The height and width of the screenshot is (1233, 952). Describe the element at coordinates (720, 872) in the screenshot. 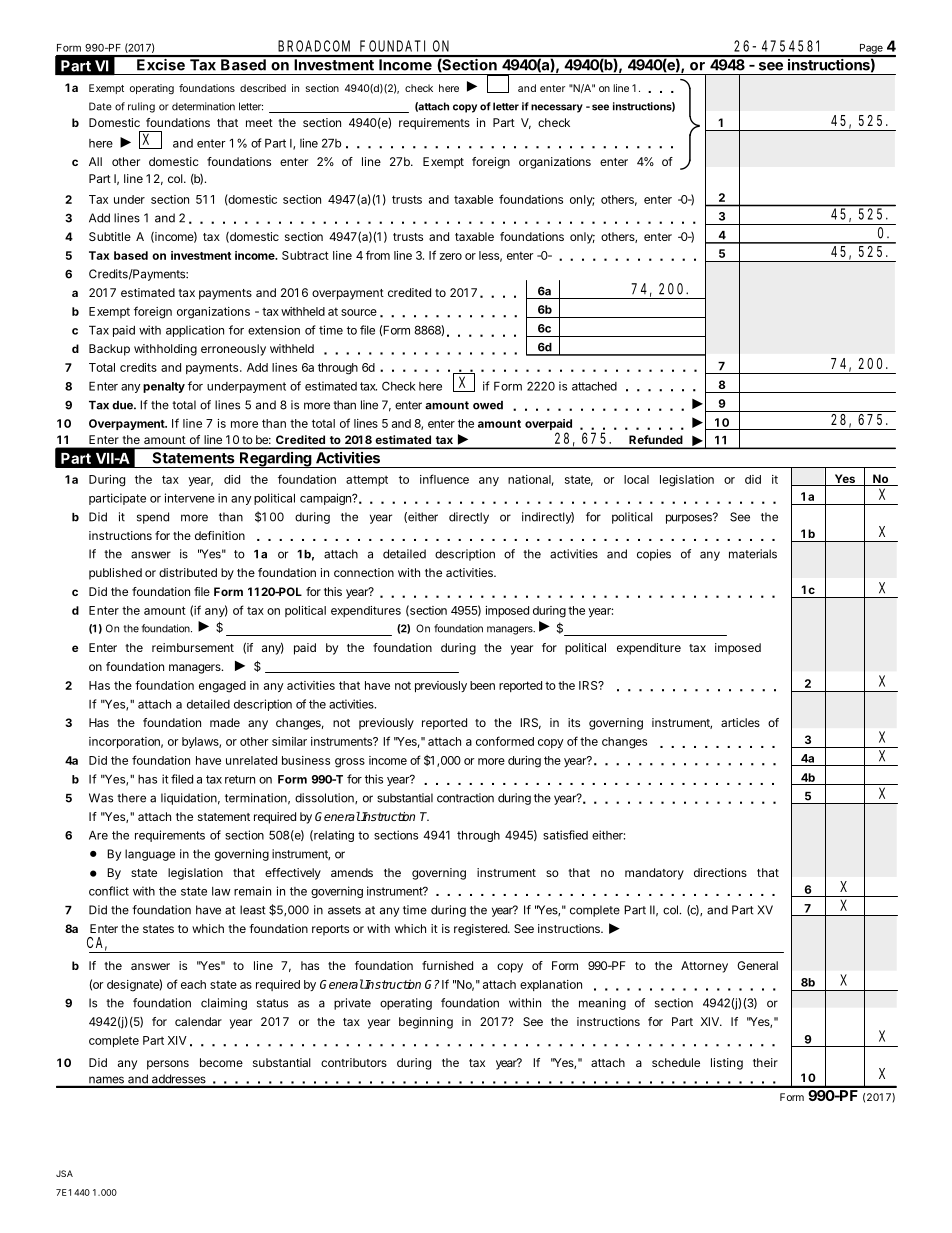

I see `directions` at that location.
